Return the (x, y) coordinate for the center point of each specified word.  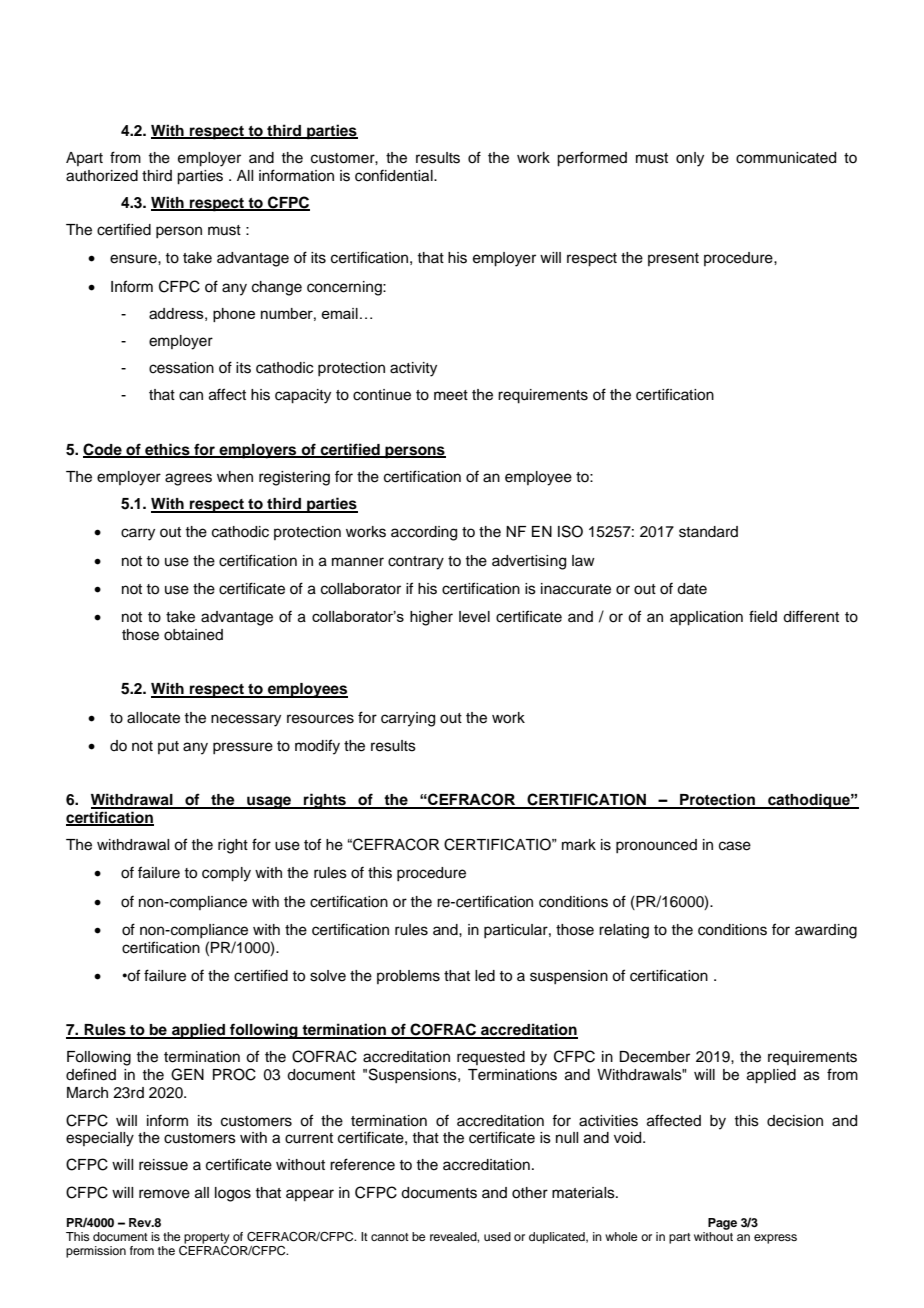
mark (579, 845)
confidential (395, 175)
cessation (181, 368)
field (763, 616)
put (168, 747)
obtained (193, 635)
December (654, 1057)
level (474, 617)
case (735, 846)
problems (408, 977)
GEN (187, 1074)
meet (451, 395)
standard (708, 532)
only (690, 159)
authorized (102, 176)
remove (164, 1194)
